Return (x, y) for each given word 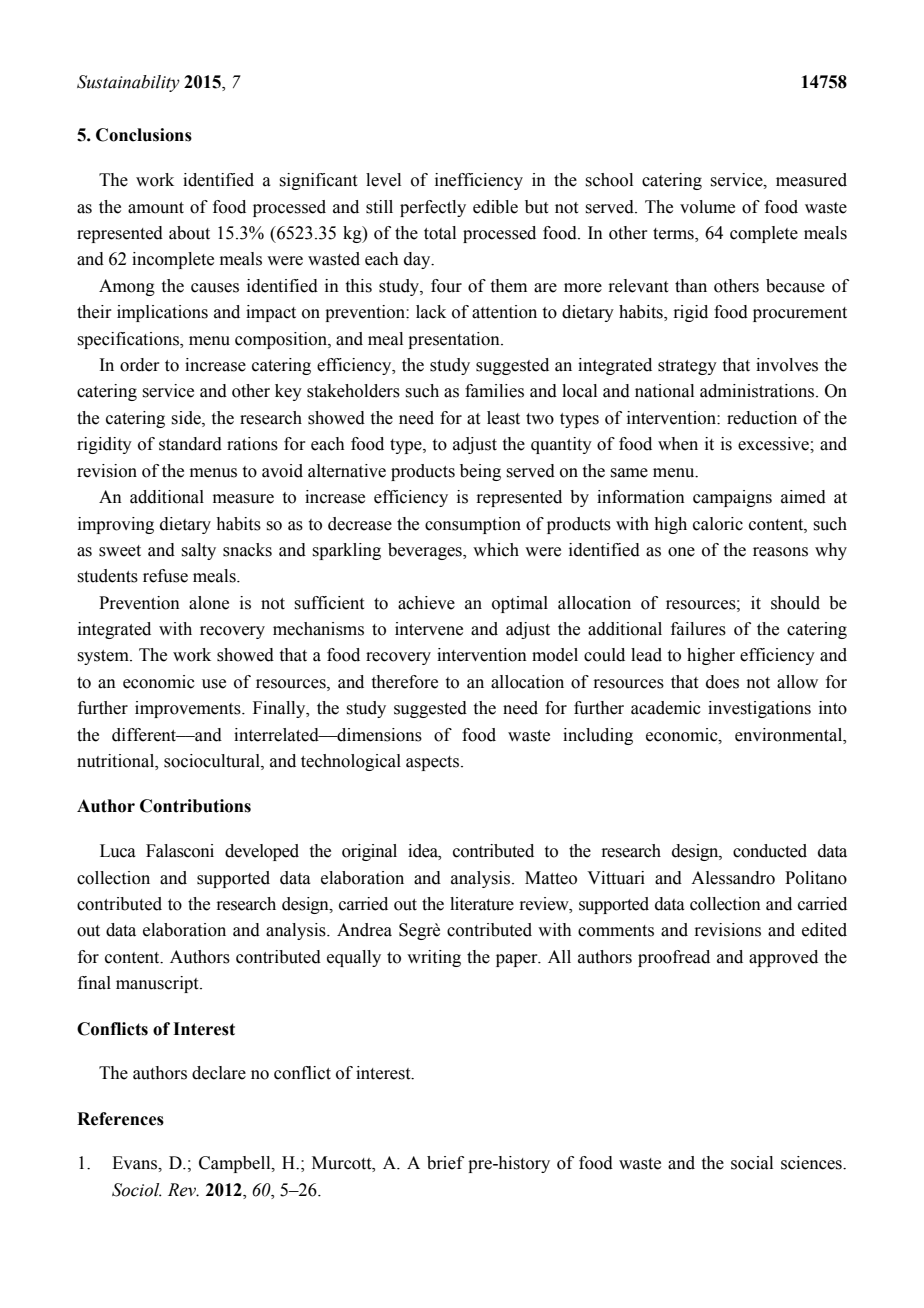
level (383, 180)
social (752, 1163)
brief (445, 1163)
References (120, 1119)
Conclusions (144, 135)
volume (707, 207)
